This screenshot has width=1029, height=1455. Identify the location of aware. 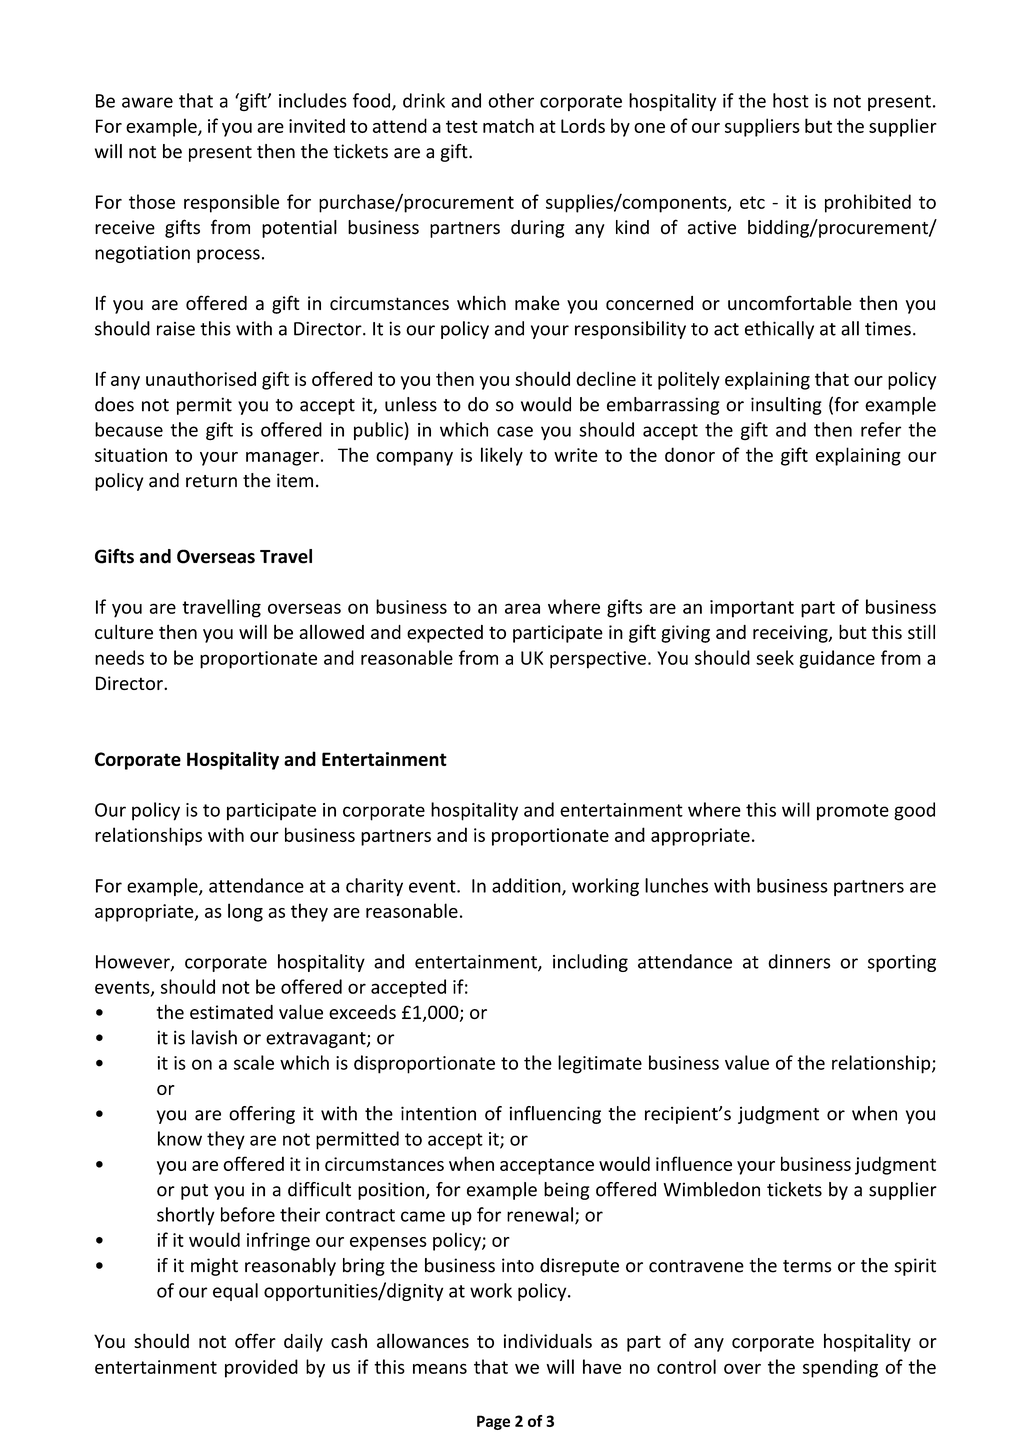
(147, 102).
